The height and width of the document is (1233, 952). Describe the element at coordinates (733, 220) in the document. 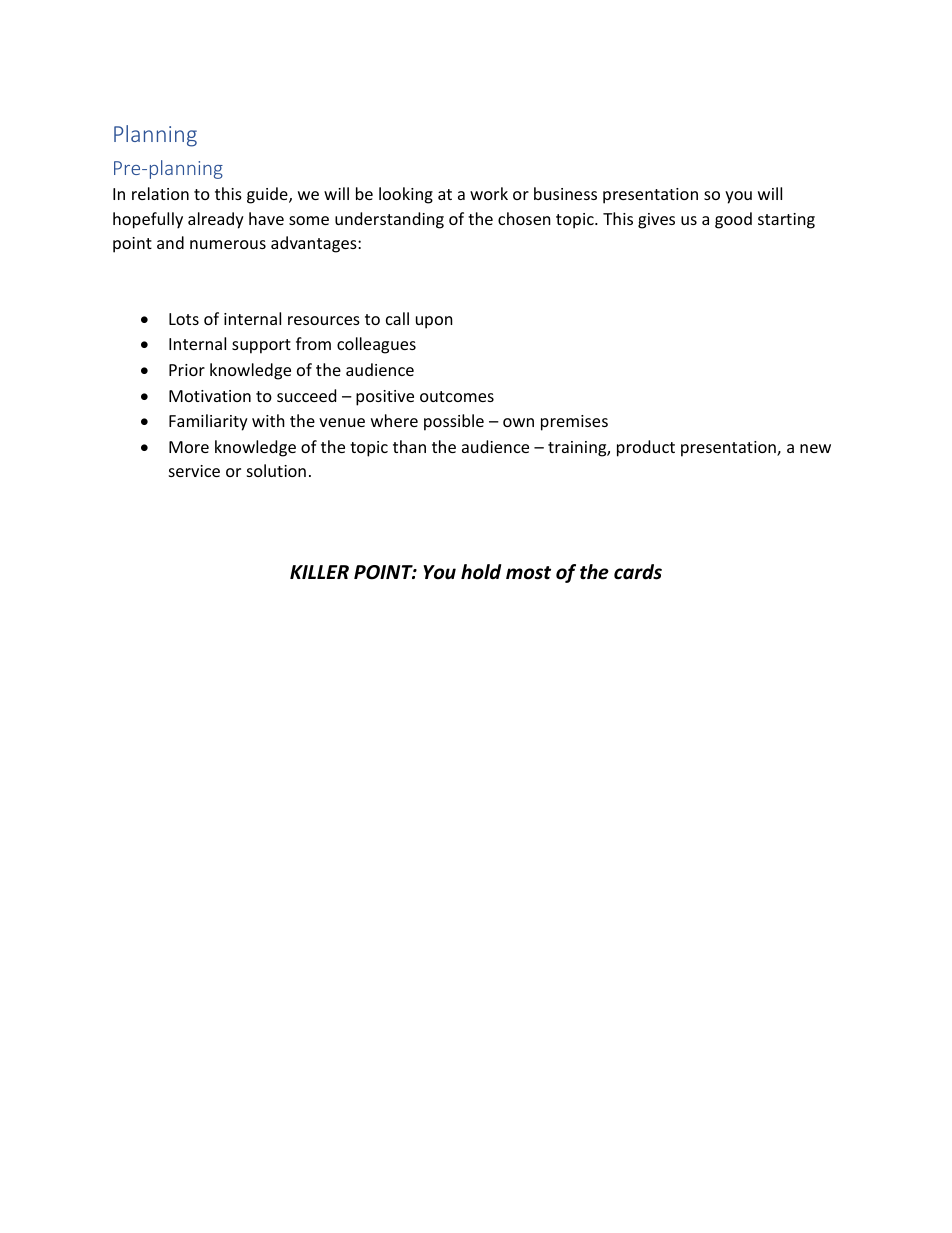

I see `good` at that location.
